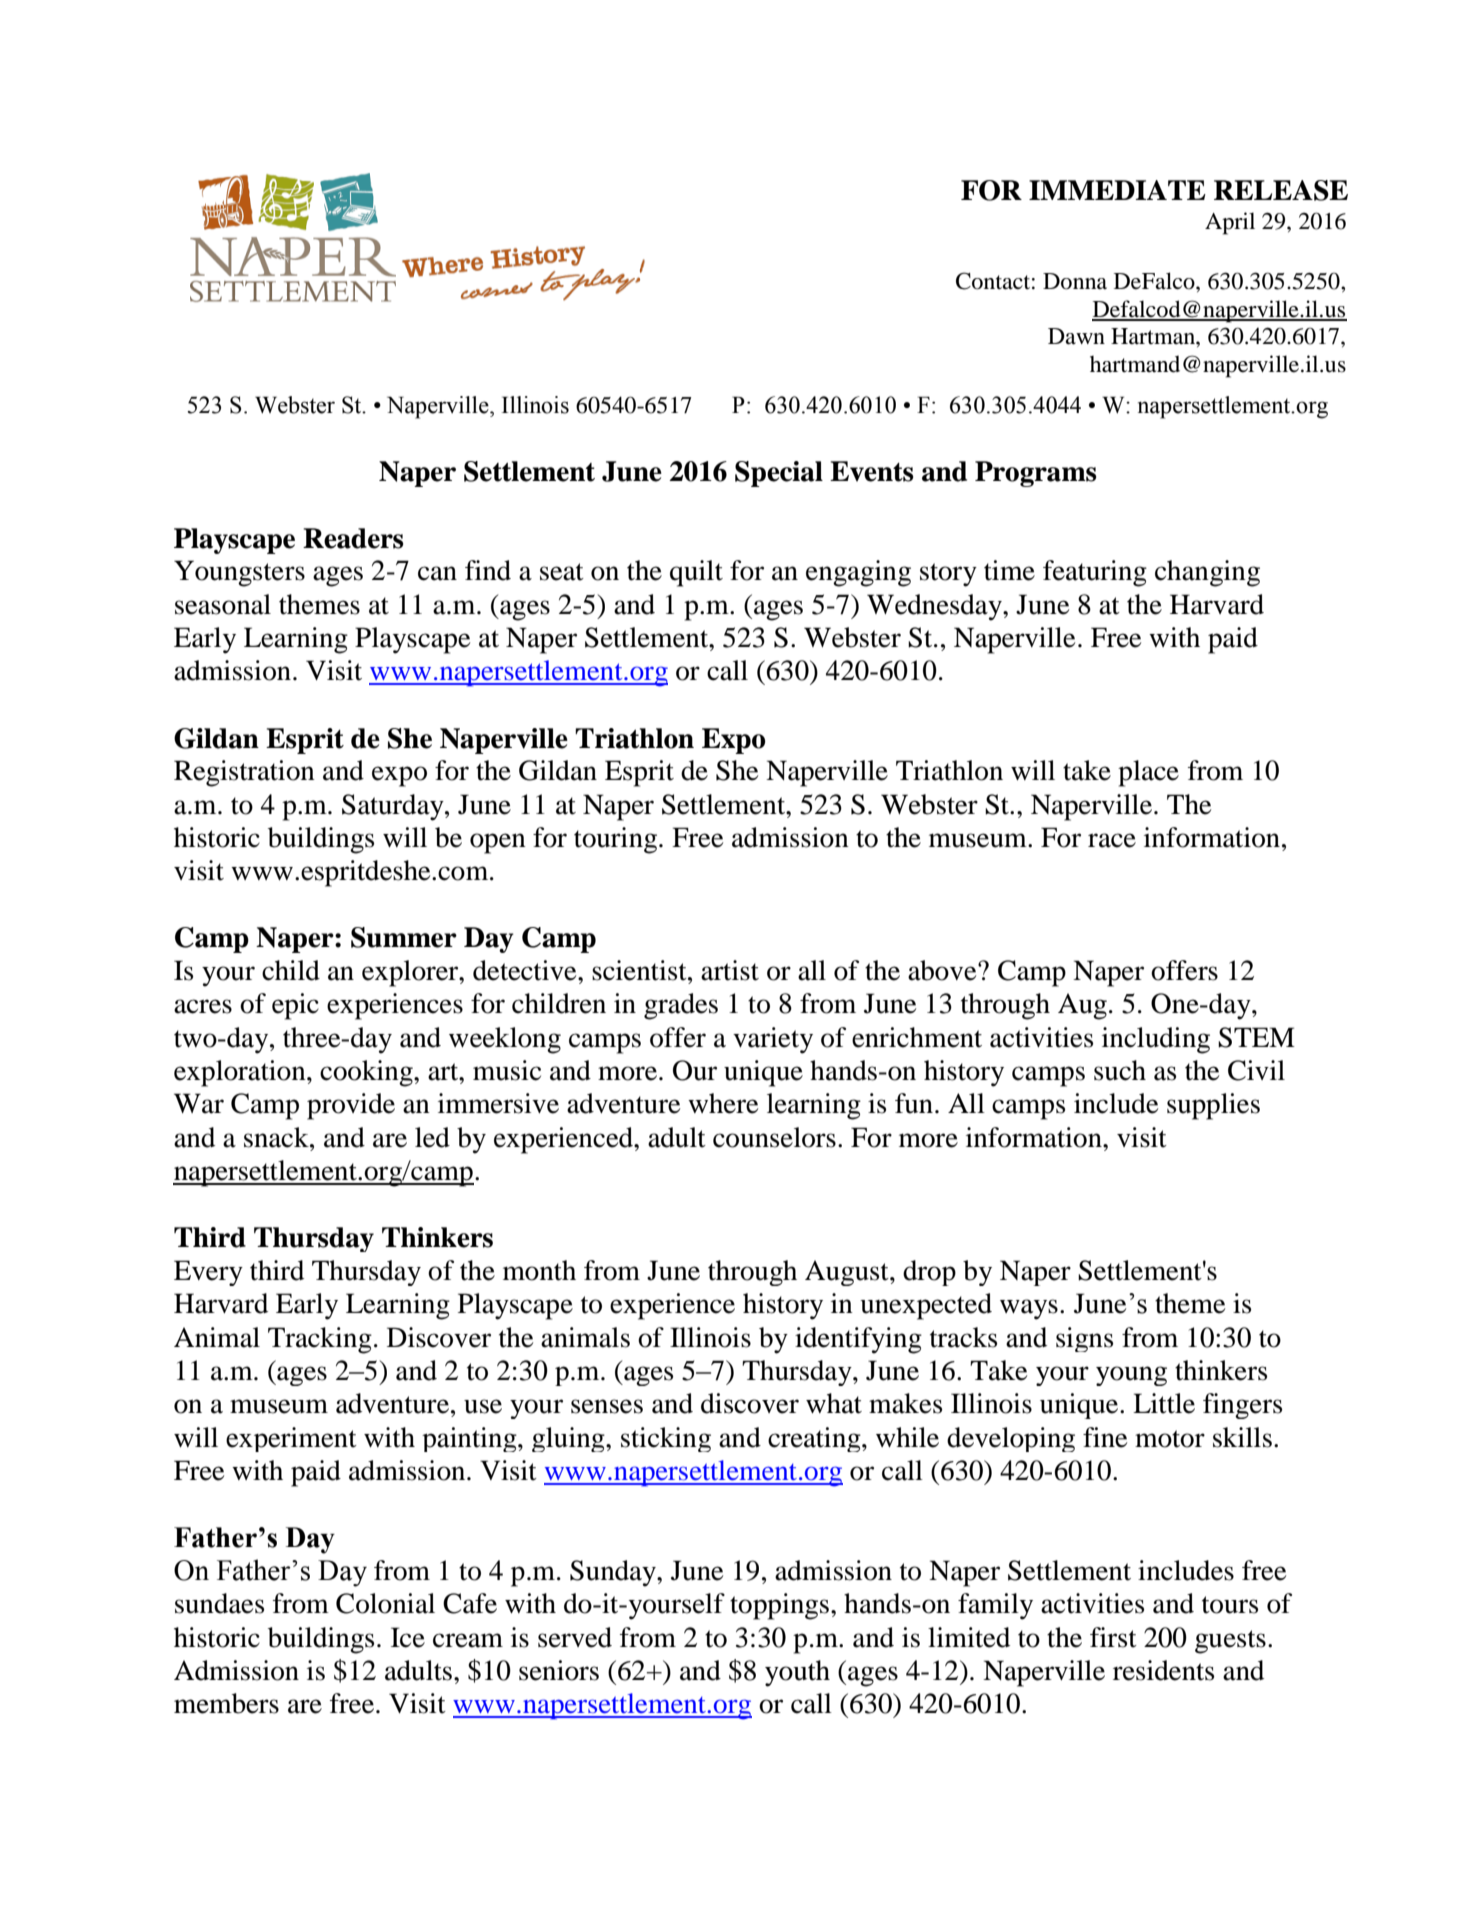 The height and width of the screenshot is (1912, 1477). I want to click on Summer, so click(404, 937).
